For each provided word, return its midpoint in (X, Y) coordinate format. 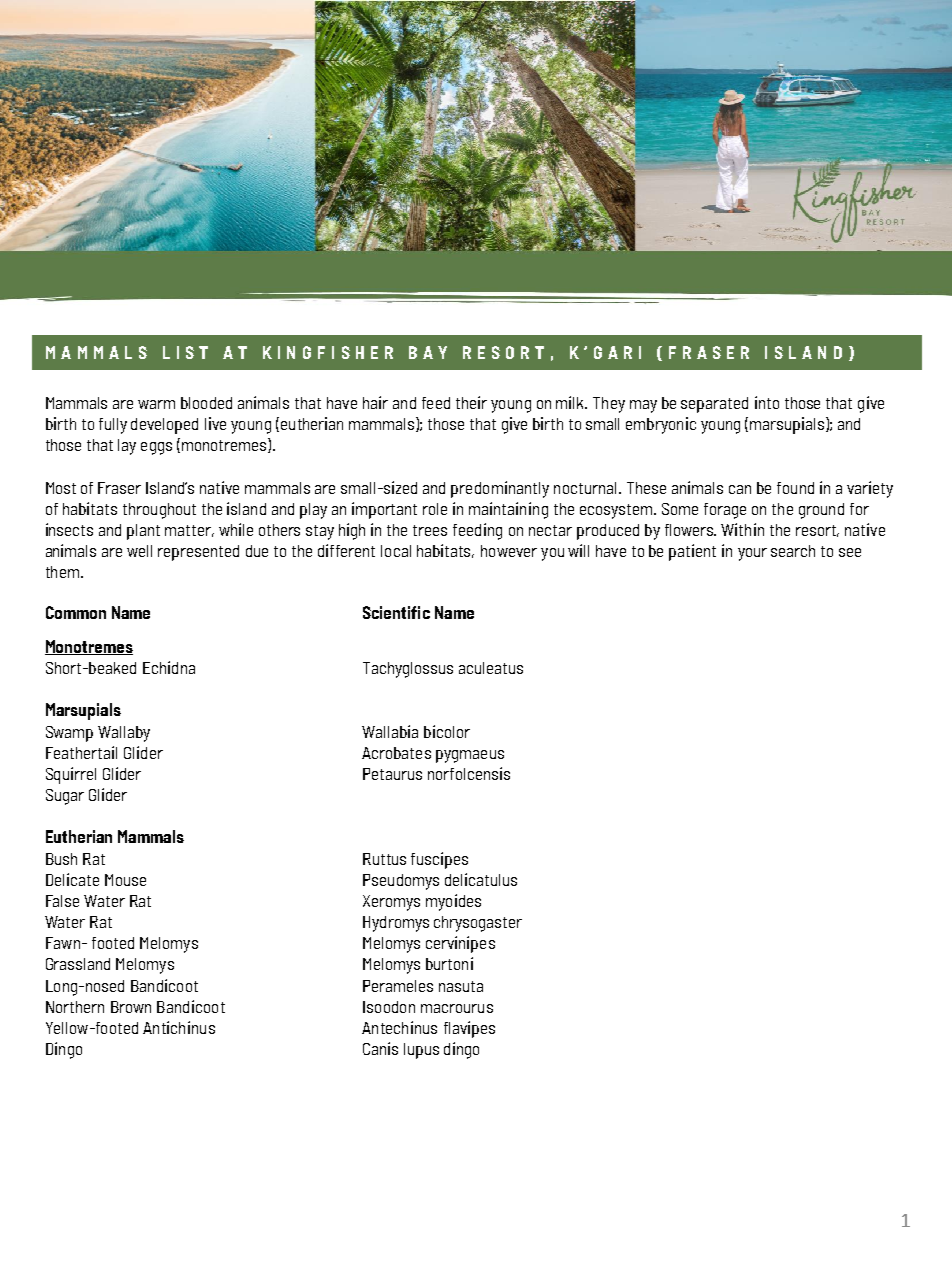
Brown (131, 1007)
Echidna (169, 667)
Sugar (65, 797)
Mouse (125, 880)
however (509, 551)
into (767, 402)
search (793, 551)
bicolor (447, 731)
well (139, 551)
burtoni (449, 963)
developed (164, 426)
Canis (380, 1048)
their (471, 402)
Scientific (396, 612)
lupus (421, 1051)
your (752, 554)
